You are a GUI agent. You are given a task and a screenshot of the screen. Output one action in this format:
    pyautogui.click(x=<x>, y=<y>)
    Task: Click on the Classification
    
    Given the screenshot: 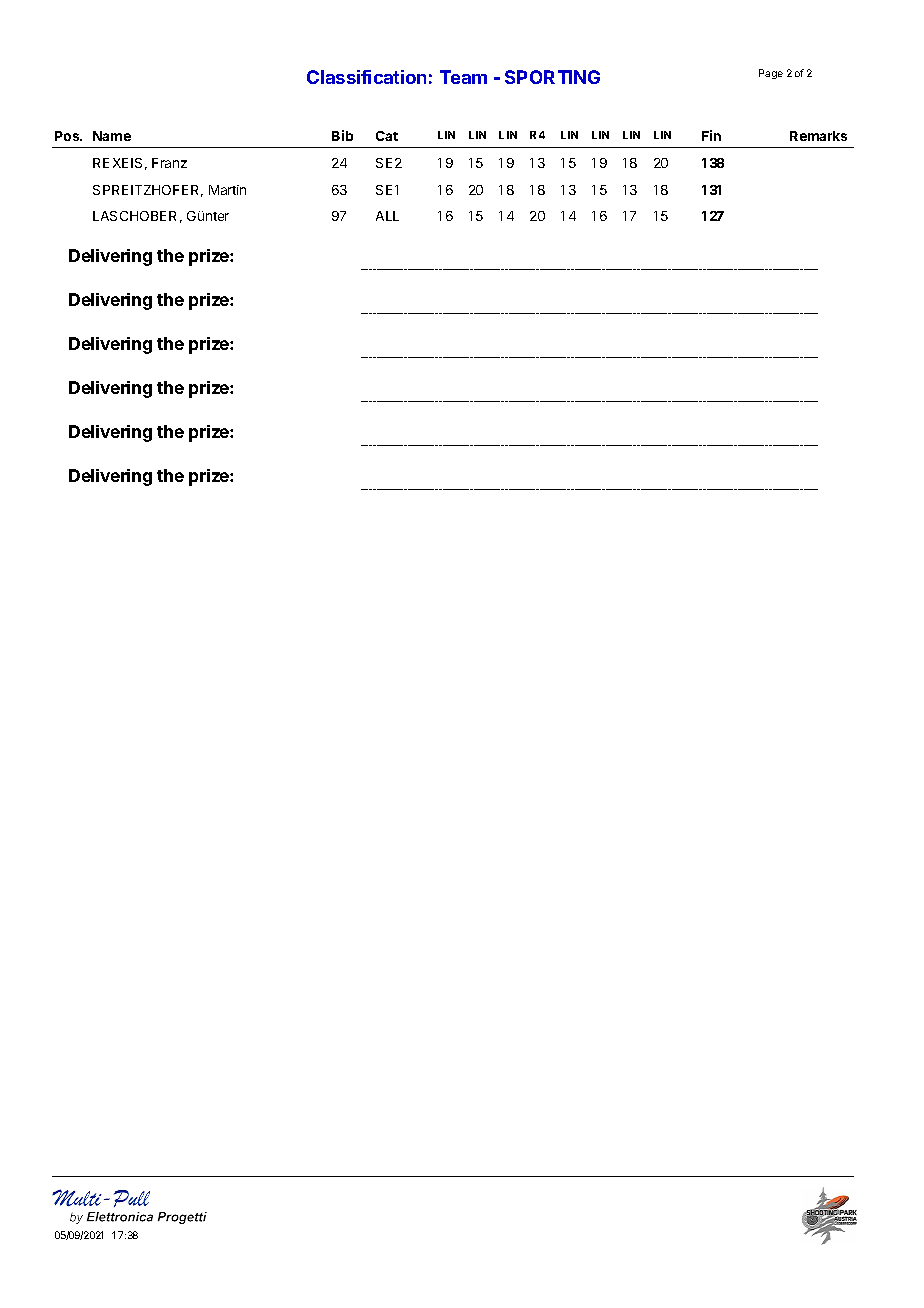 What is the action you would take?
    pyautogui.click(x=366, y=77)
